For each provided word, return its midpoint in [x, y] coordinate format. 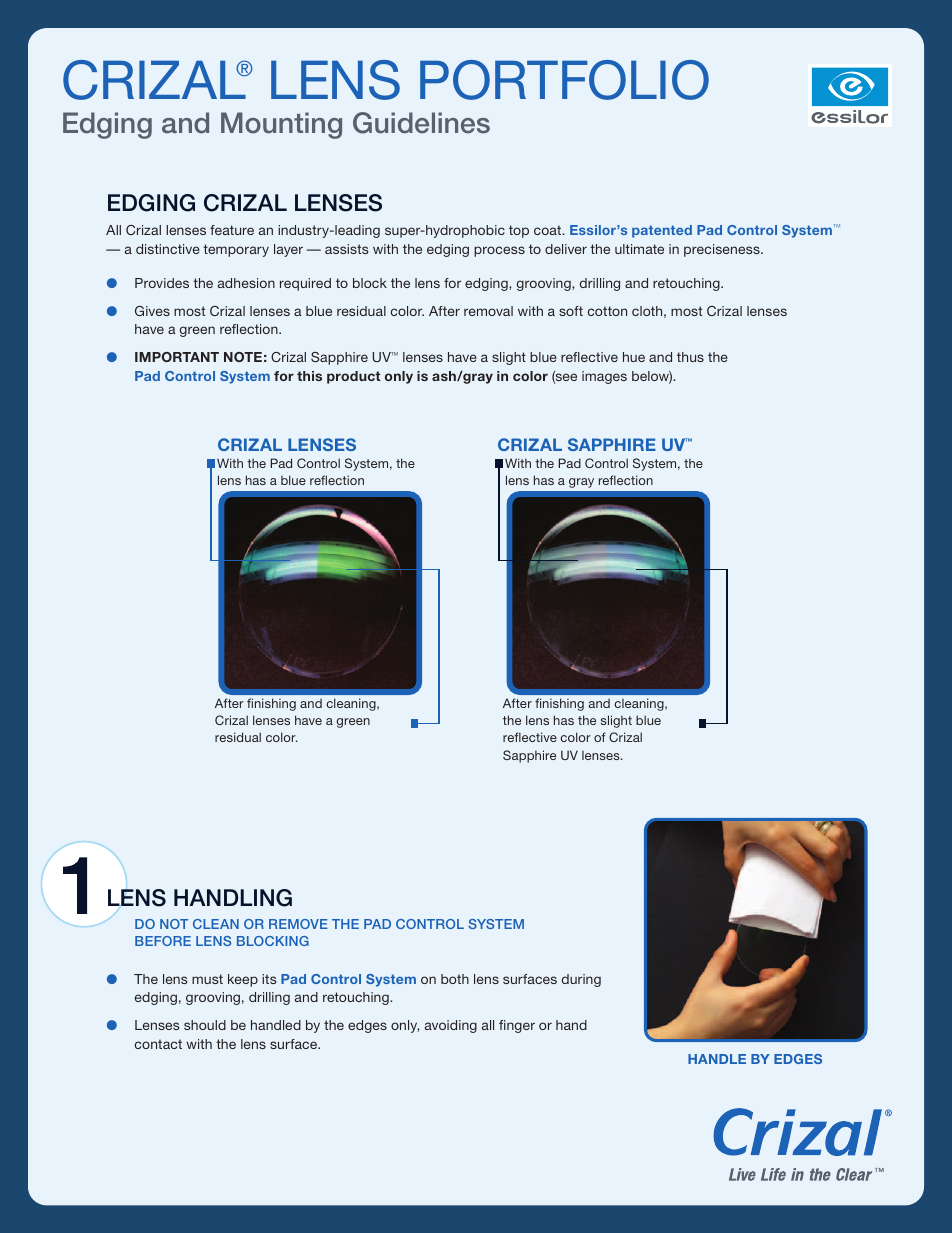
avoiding [451, 1026]
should [205, 1025]
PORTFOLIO [564, 80]
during [581, 980]
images [604, 377]
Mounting [281, 125]
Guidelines [421, 123]
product [354, 377]
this [309, 376]
